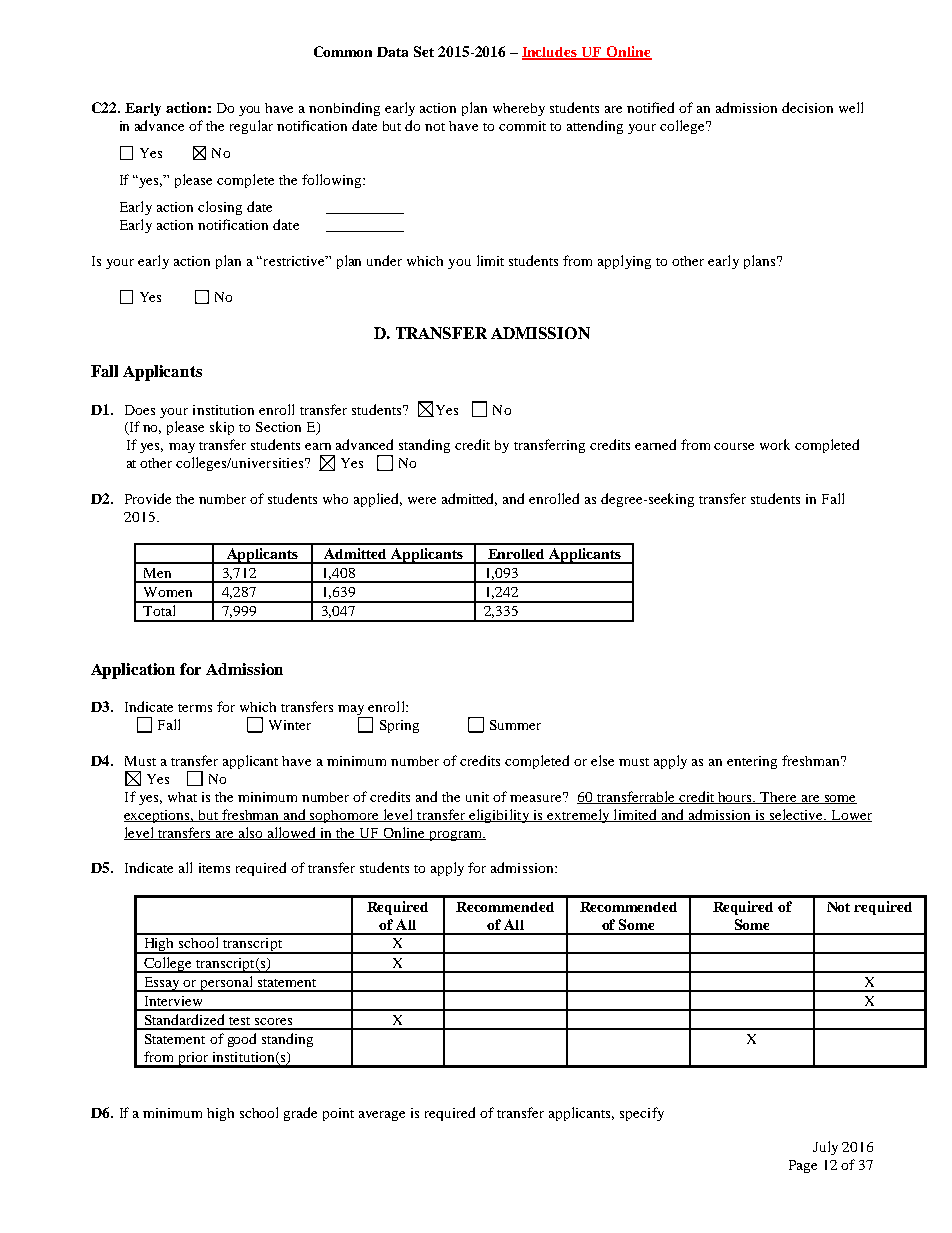 This screenshot has height=1233, width=952. Describe the element at coordinates (382, 1116) in the screenshot. I see `average` at that location.
